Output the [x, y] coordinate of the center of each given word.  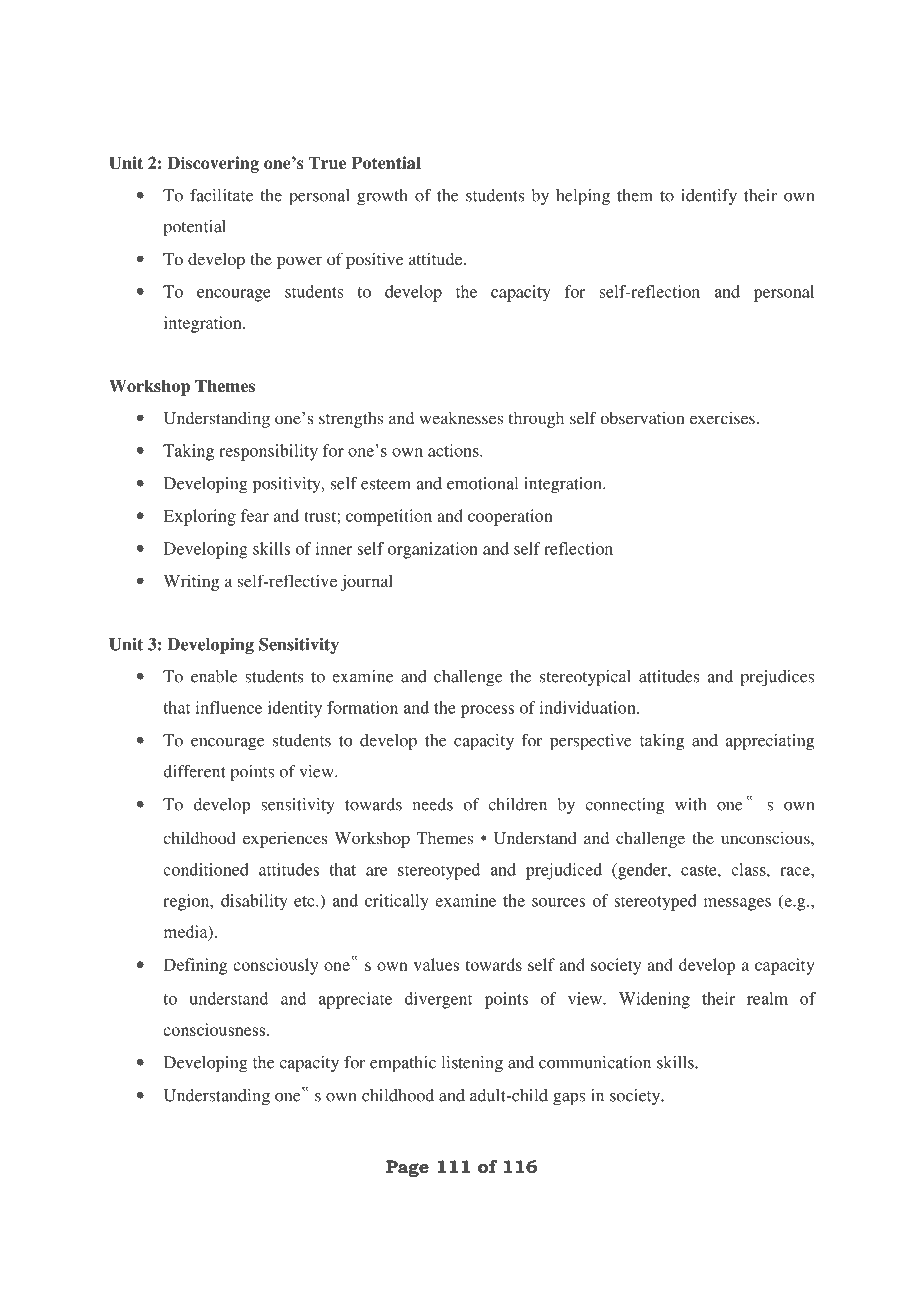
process [487, 711]
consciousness [215, 1029]
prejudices [777, 678]
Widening [654, 1000]
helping [583, 197]
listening [472, 1064]
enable [214, 676]
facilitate [221, 195]
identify [709, 197]
